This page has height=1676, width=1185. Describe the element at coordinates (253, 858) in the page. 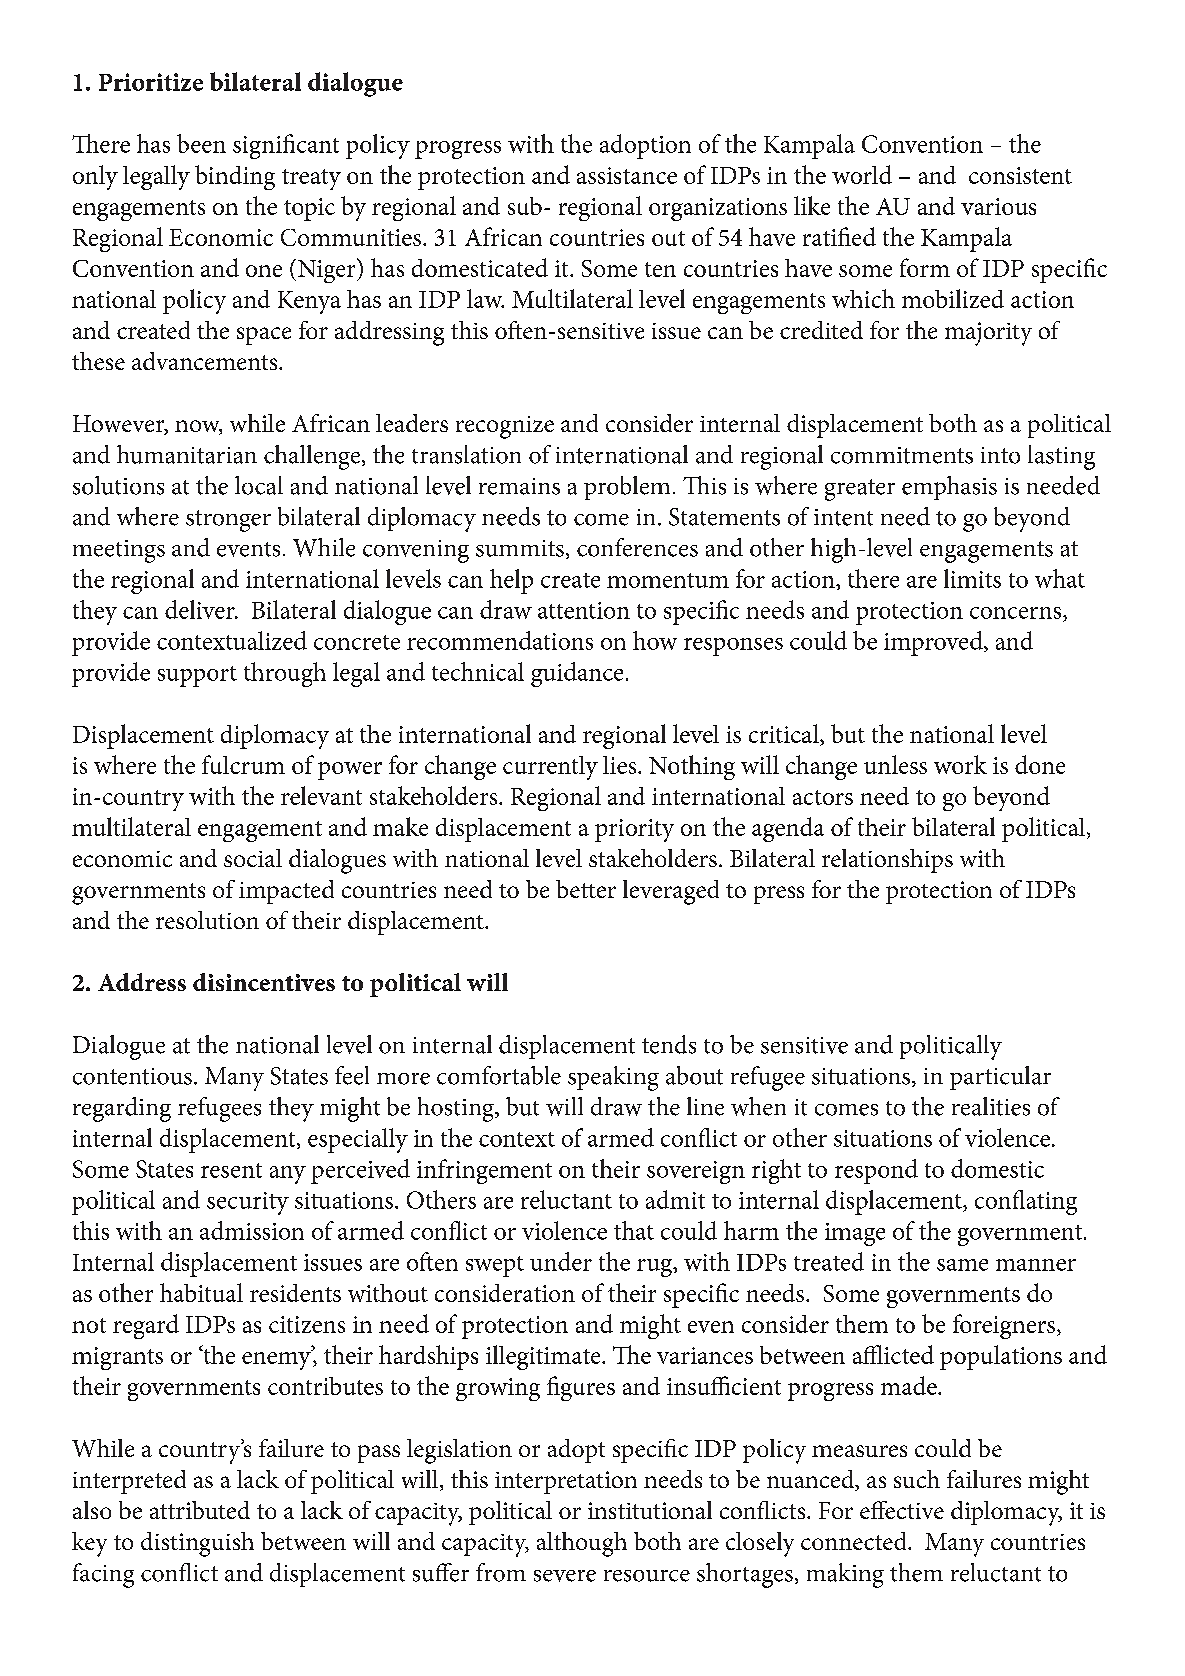

I see `social` at that location.
